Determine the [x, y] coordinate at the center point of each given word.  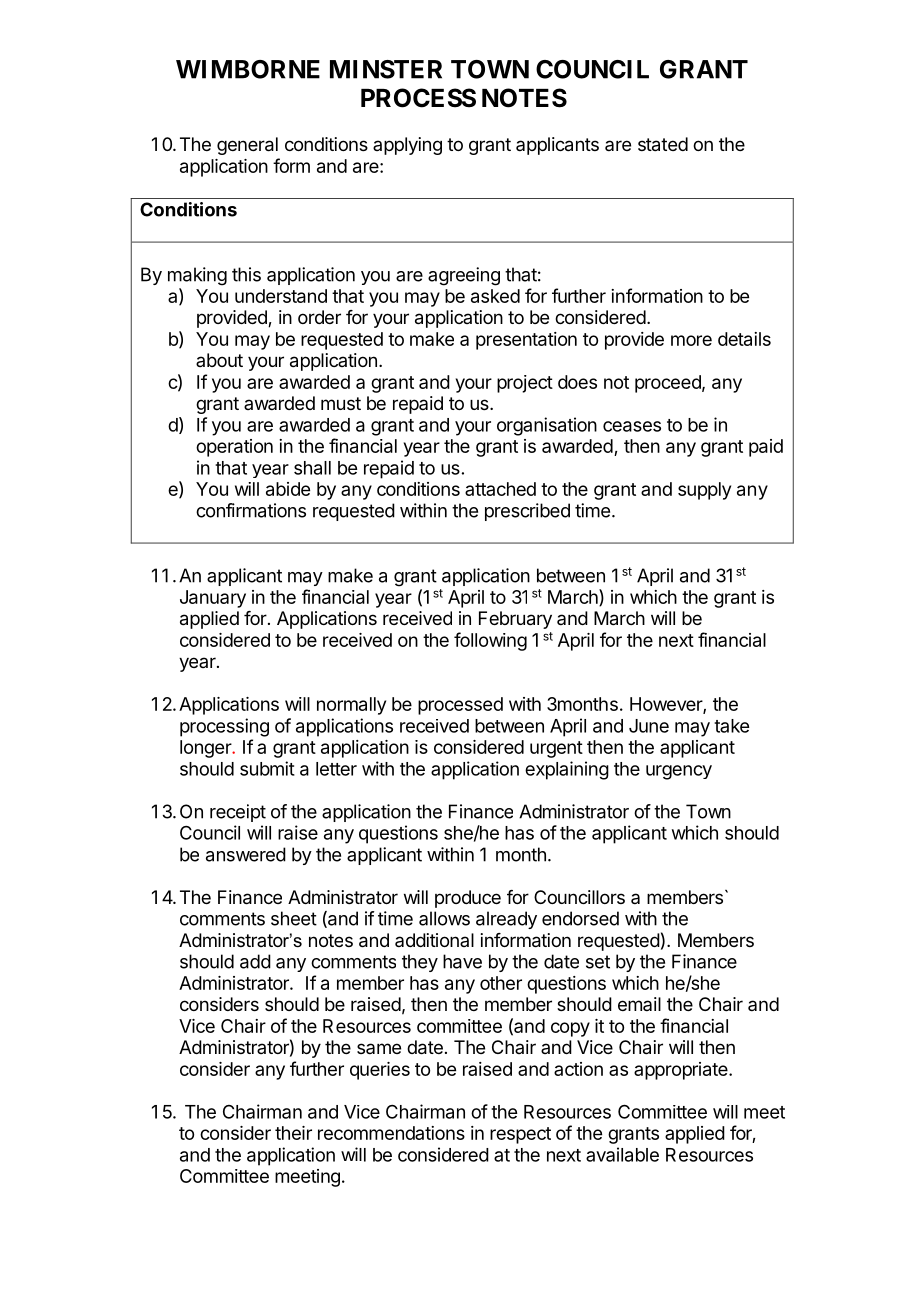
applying [407, 146]
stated [663, 144]
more [691, 340]
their [293, 1133]
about [219, 360]
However [667, 705]
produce [468, 899]
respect [520, 1135]
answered [246, 854]
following [490, 641]
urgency [679, 772]
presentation [526, 341]
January [213, 599]
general [247, 146]
